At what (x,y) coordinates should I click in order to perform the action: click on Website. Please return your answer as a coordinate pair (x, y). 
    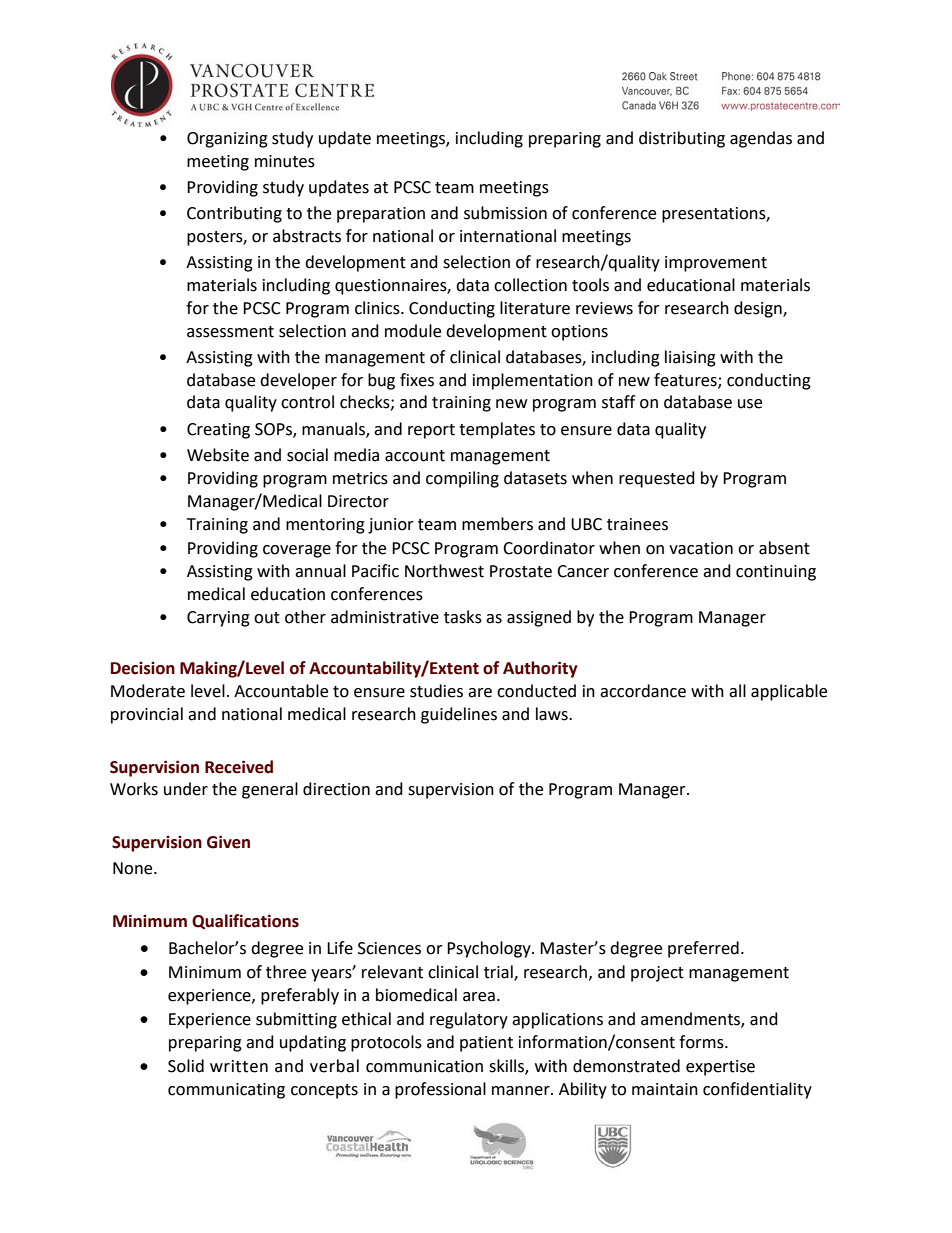
    Looking at the image, I should click on (218, 455).
